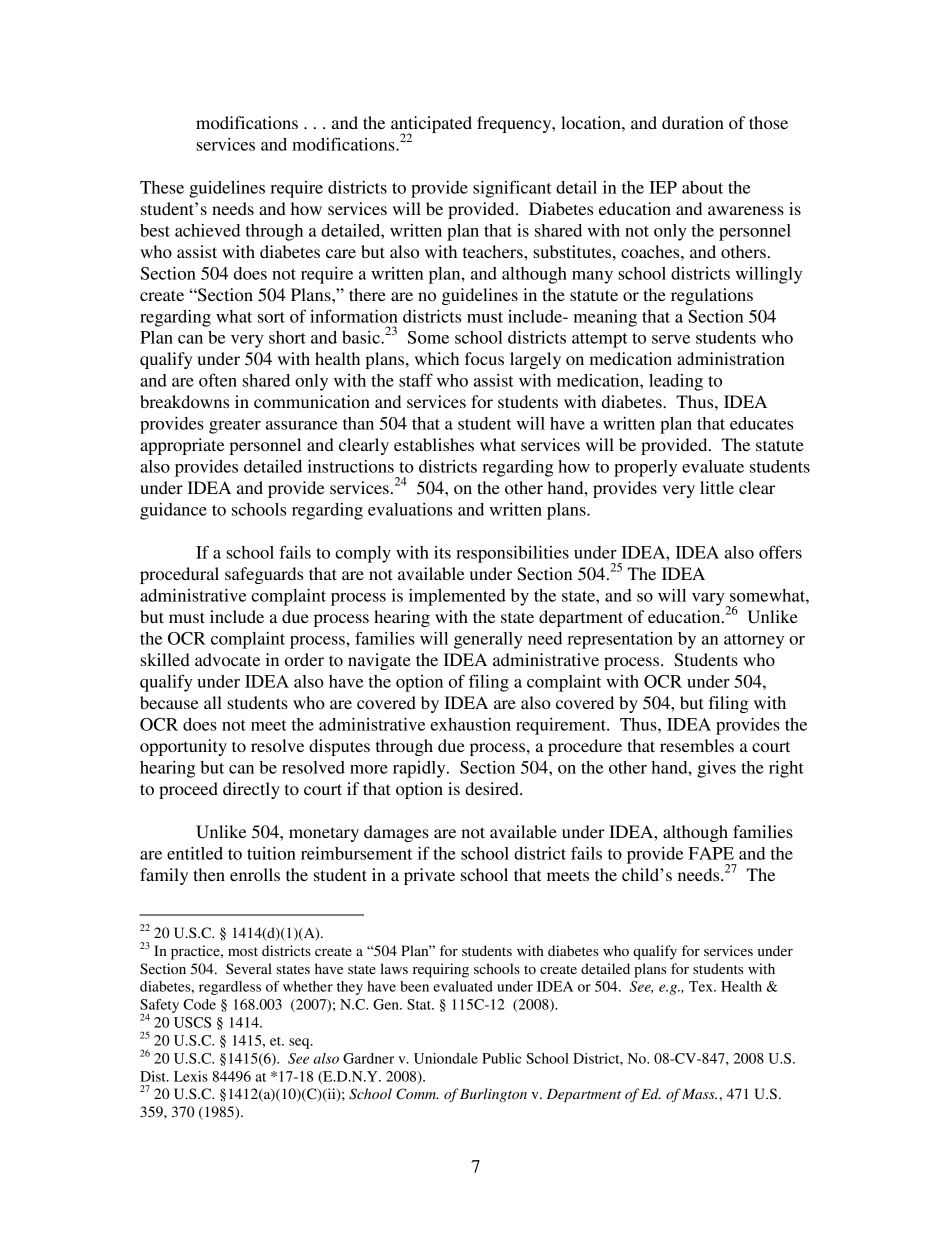 This screenshot has height=1233, width=952. I want to click on Mass, so click(699, 1094).
